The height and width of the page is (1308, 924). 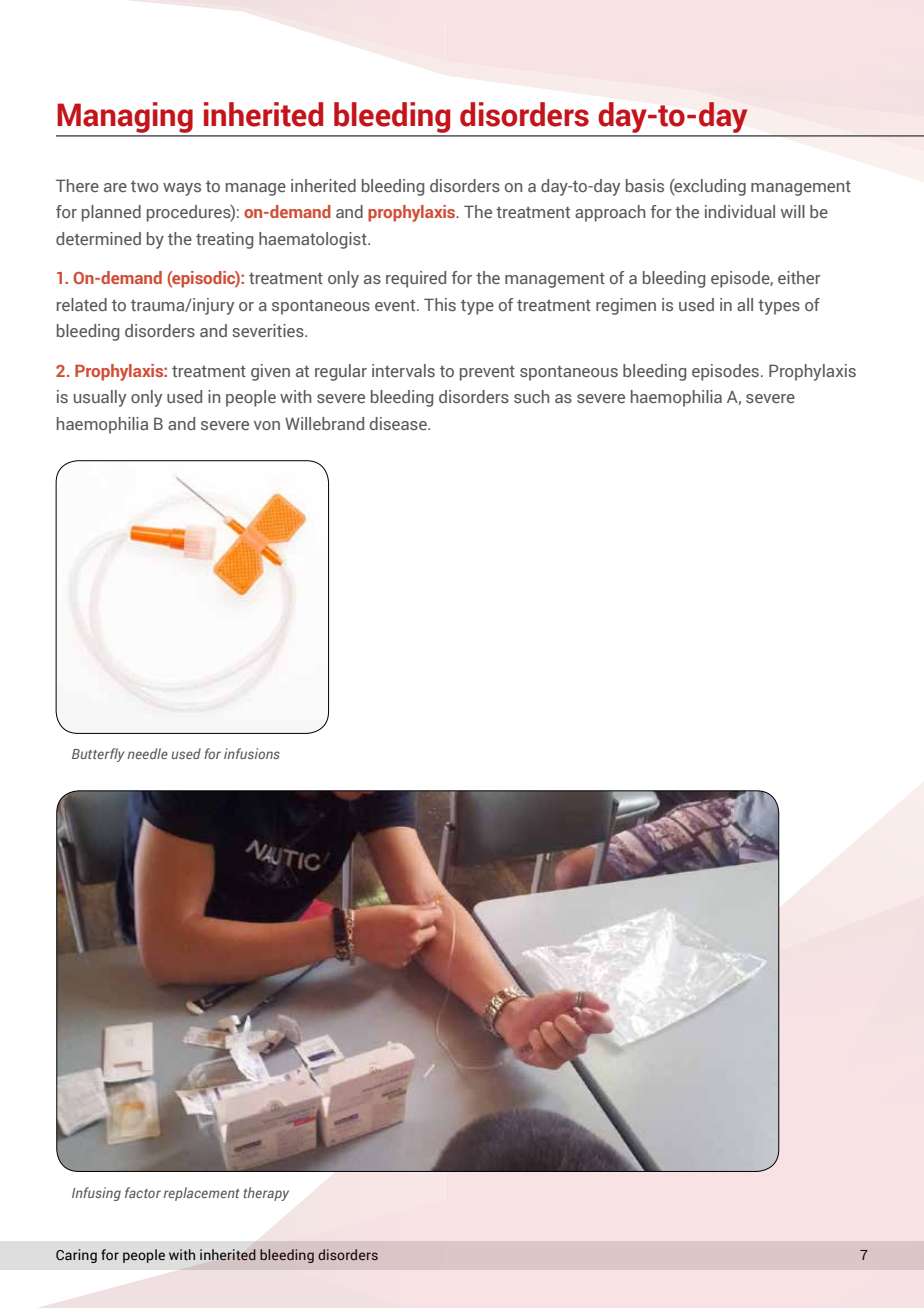 What do you see at coordinates (416, 279) in the page?
I see `required` at bounding box center [416, 279].
